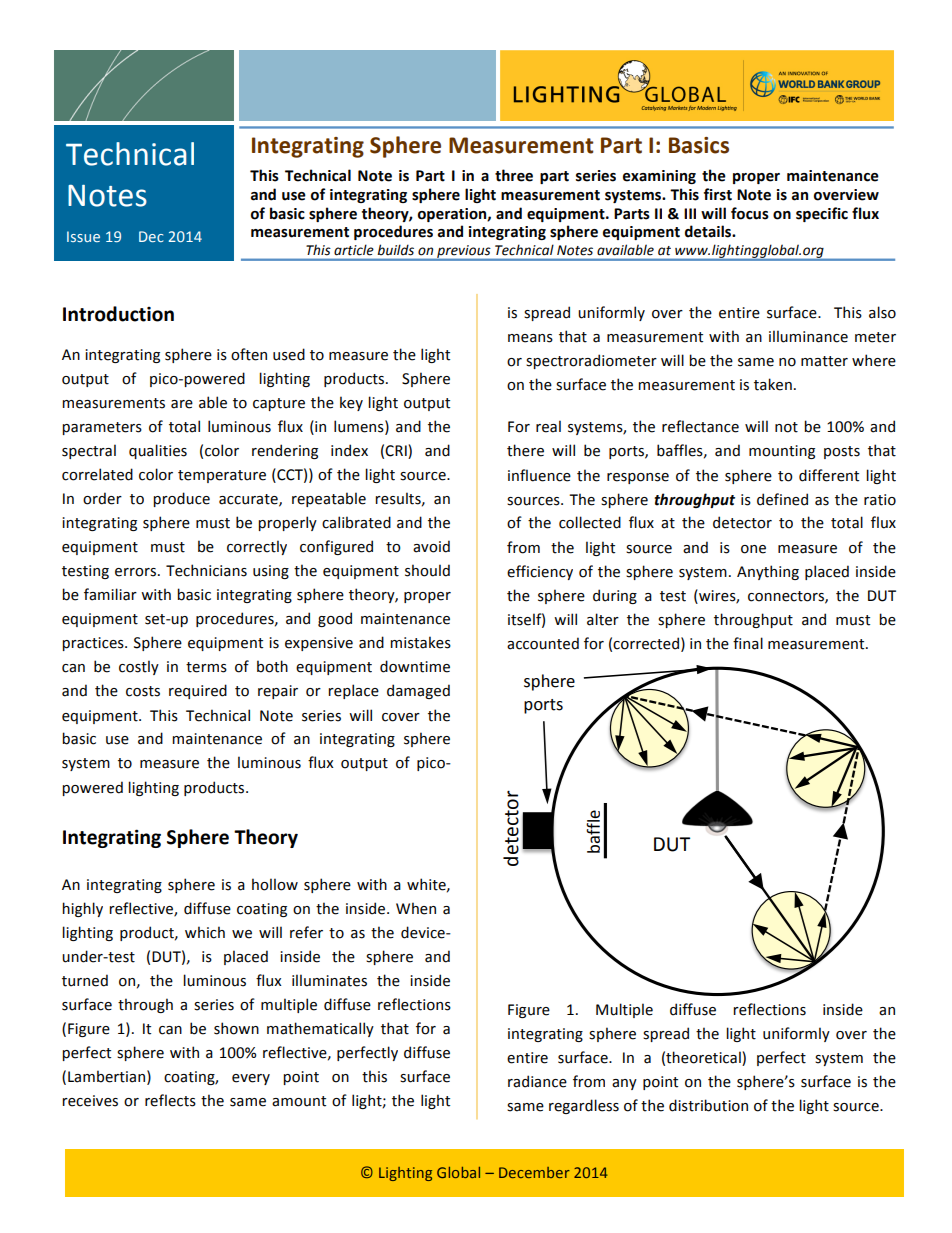 The image size is (952, 1233). What do you see at coordinates (514, 175) in the image?
I see `three` at bounding box center [514, 175].
